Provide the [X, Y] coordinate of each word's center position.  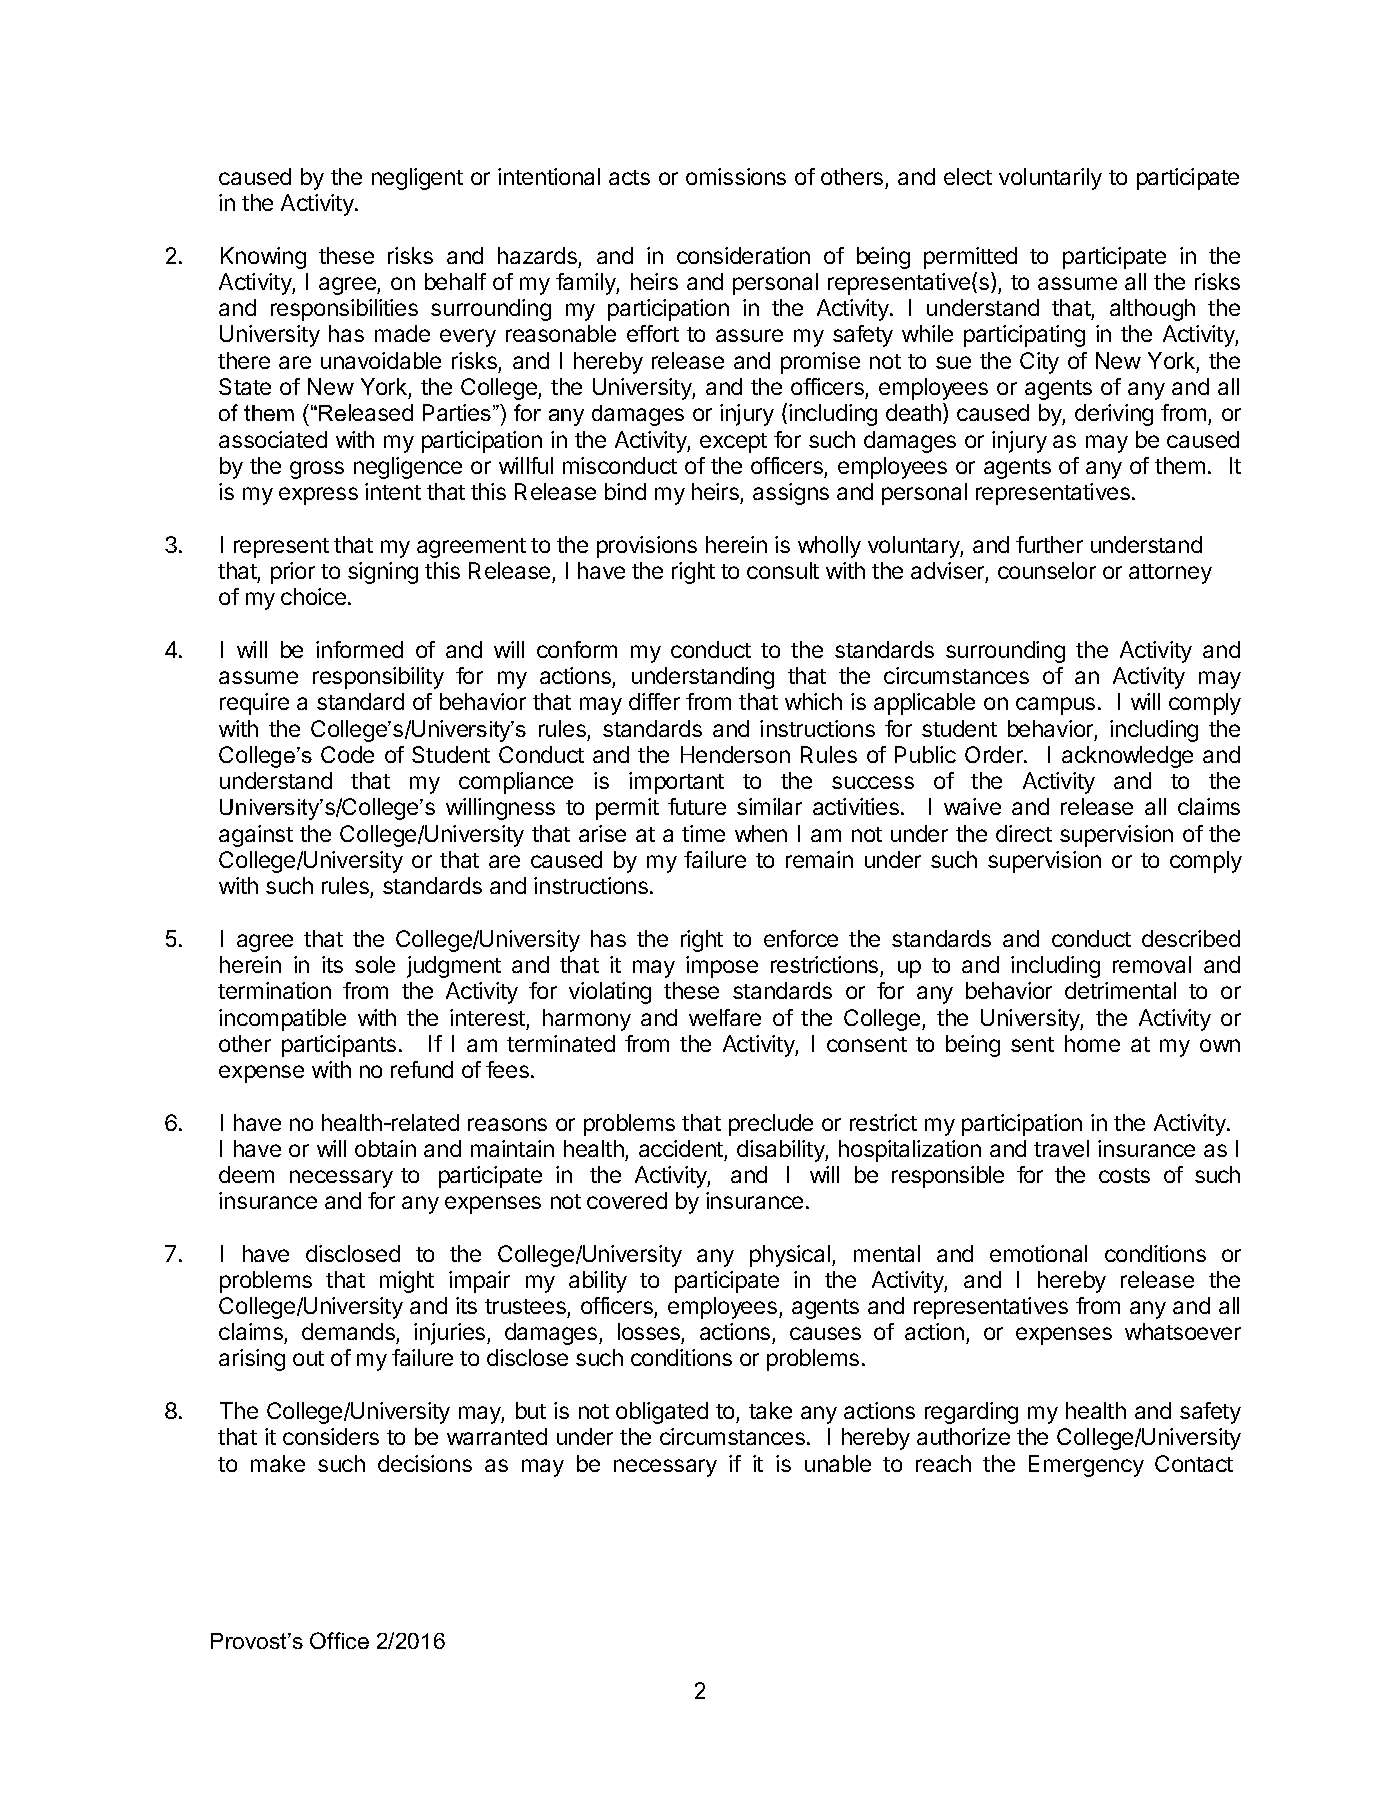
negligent [417, 179]
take [770, 1410]
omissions [736, 176]
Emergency [1086, 1466]
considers [331, 1436]
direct [1024, 833]
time [703, 833]
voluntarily [1050, 179]
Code [347, 754]
